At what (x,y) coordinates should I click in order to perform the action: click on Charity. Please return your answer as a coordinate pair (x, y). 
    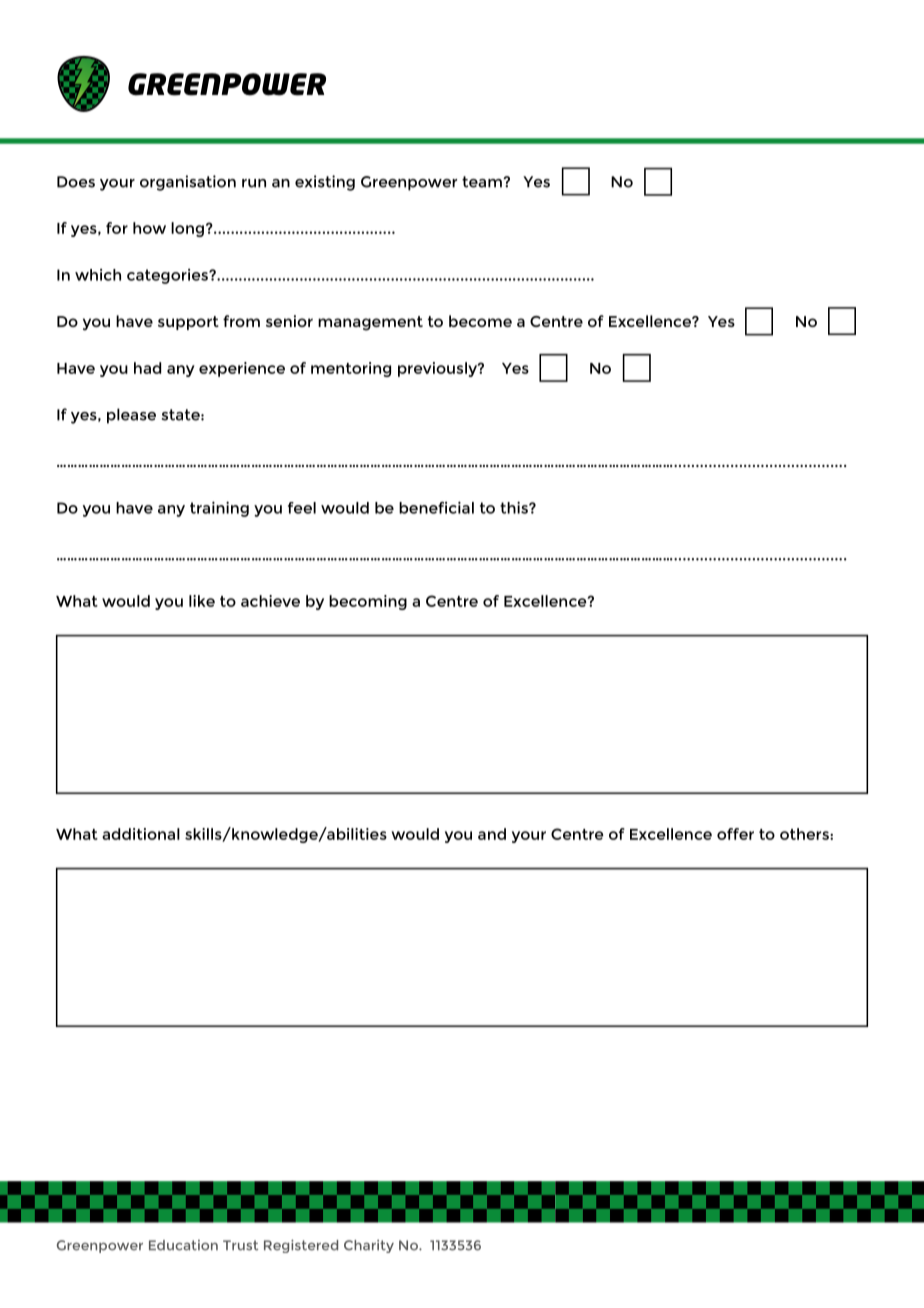
    Looking at the image, I should click on (369, 1246).
